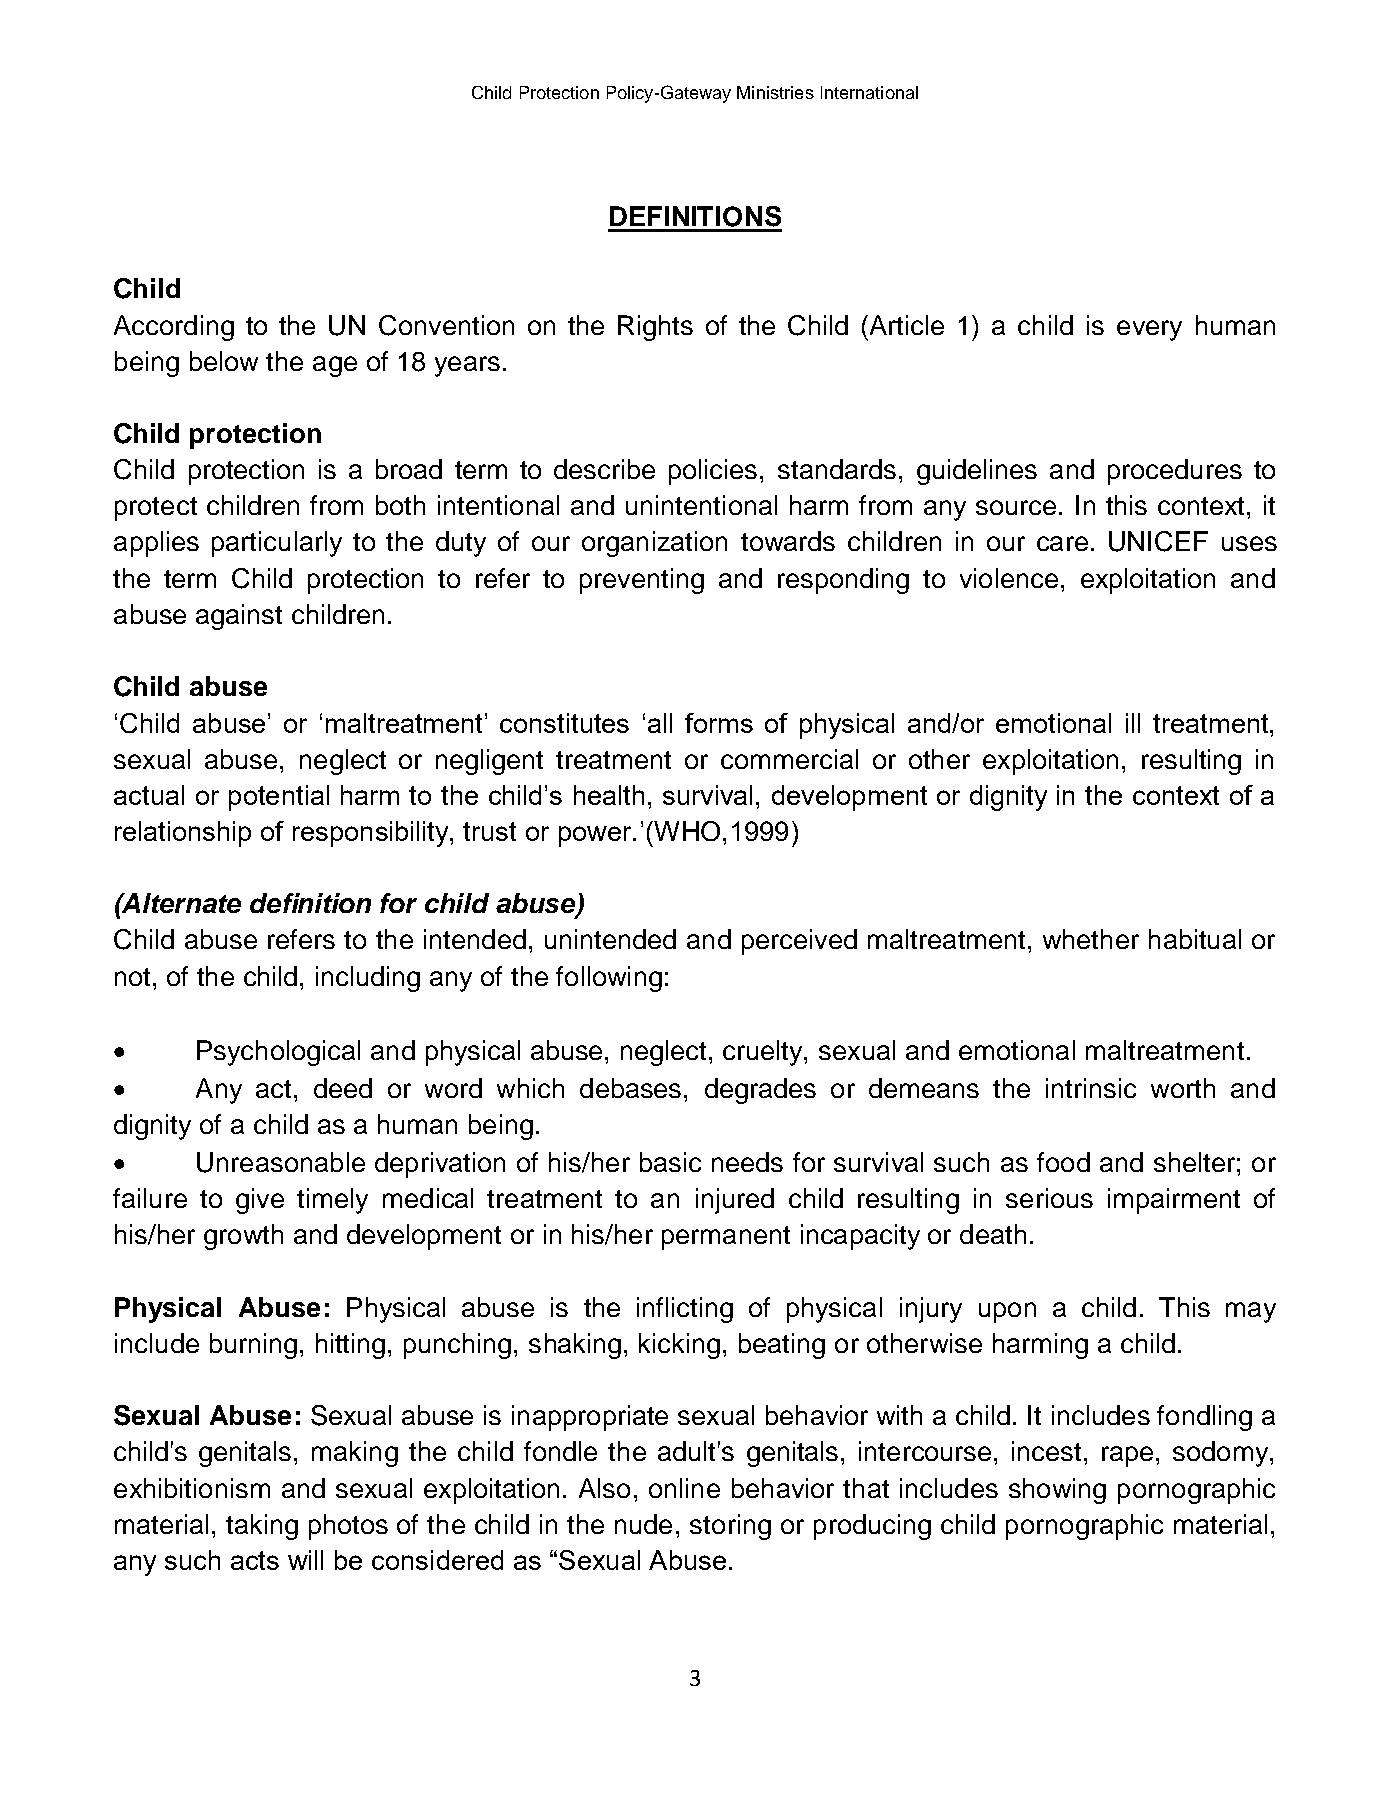 The image size is (1395, 1805). Describe the element at coordinates (775, 92) in the screenshot. I see `Ministries` at that location.
